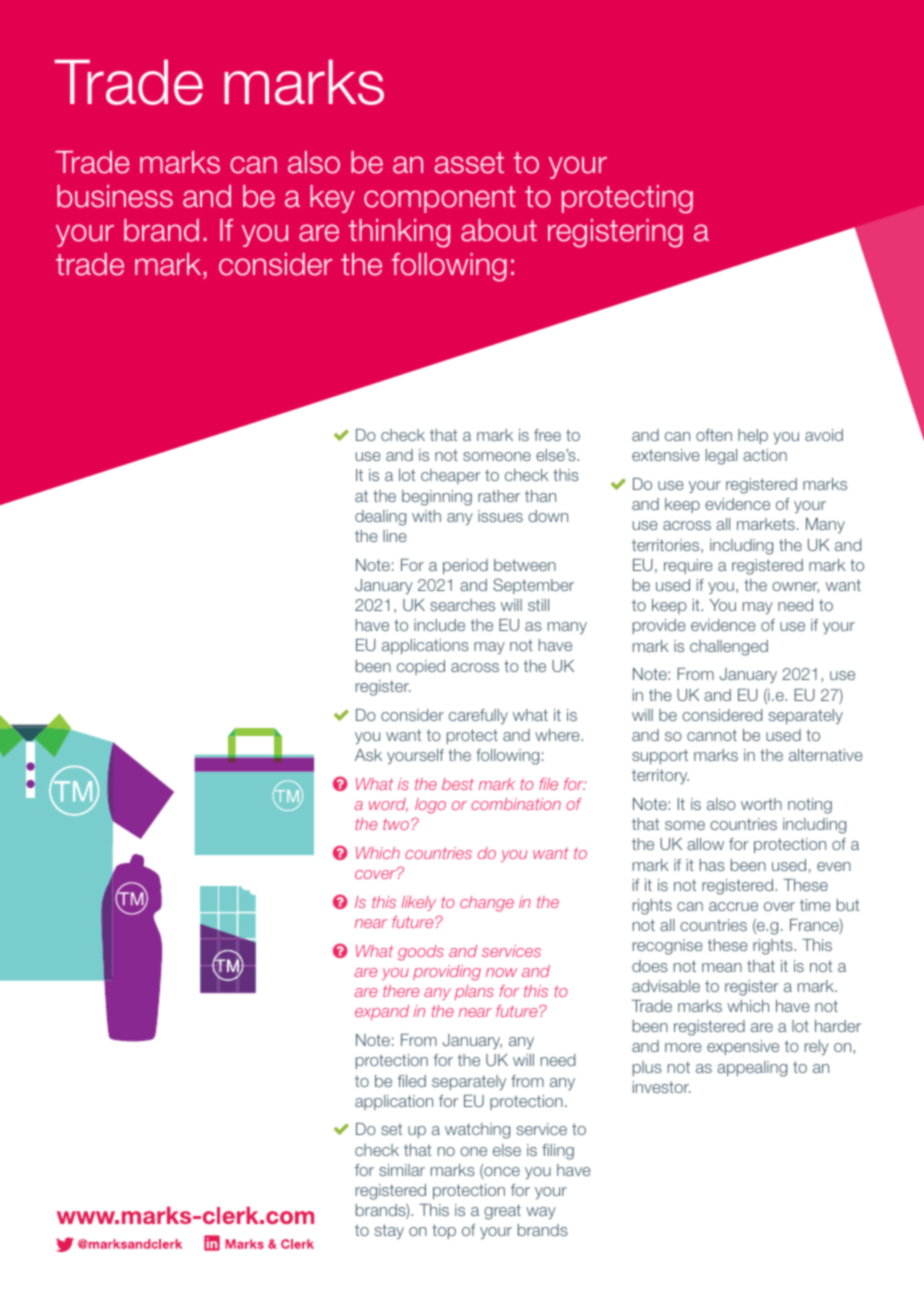 The width and height of the screenshot is (924, 1308). What do you see at coordinates (499, 230) in the screenshot?
I see `about` at bounding box center [499, 230].
